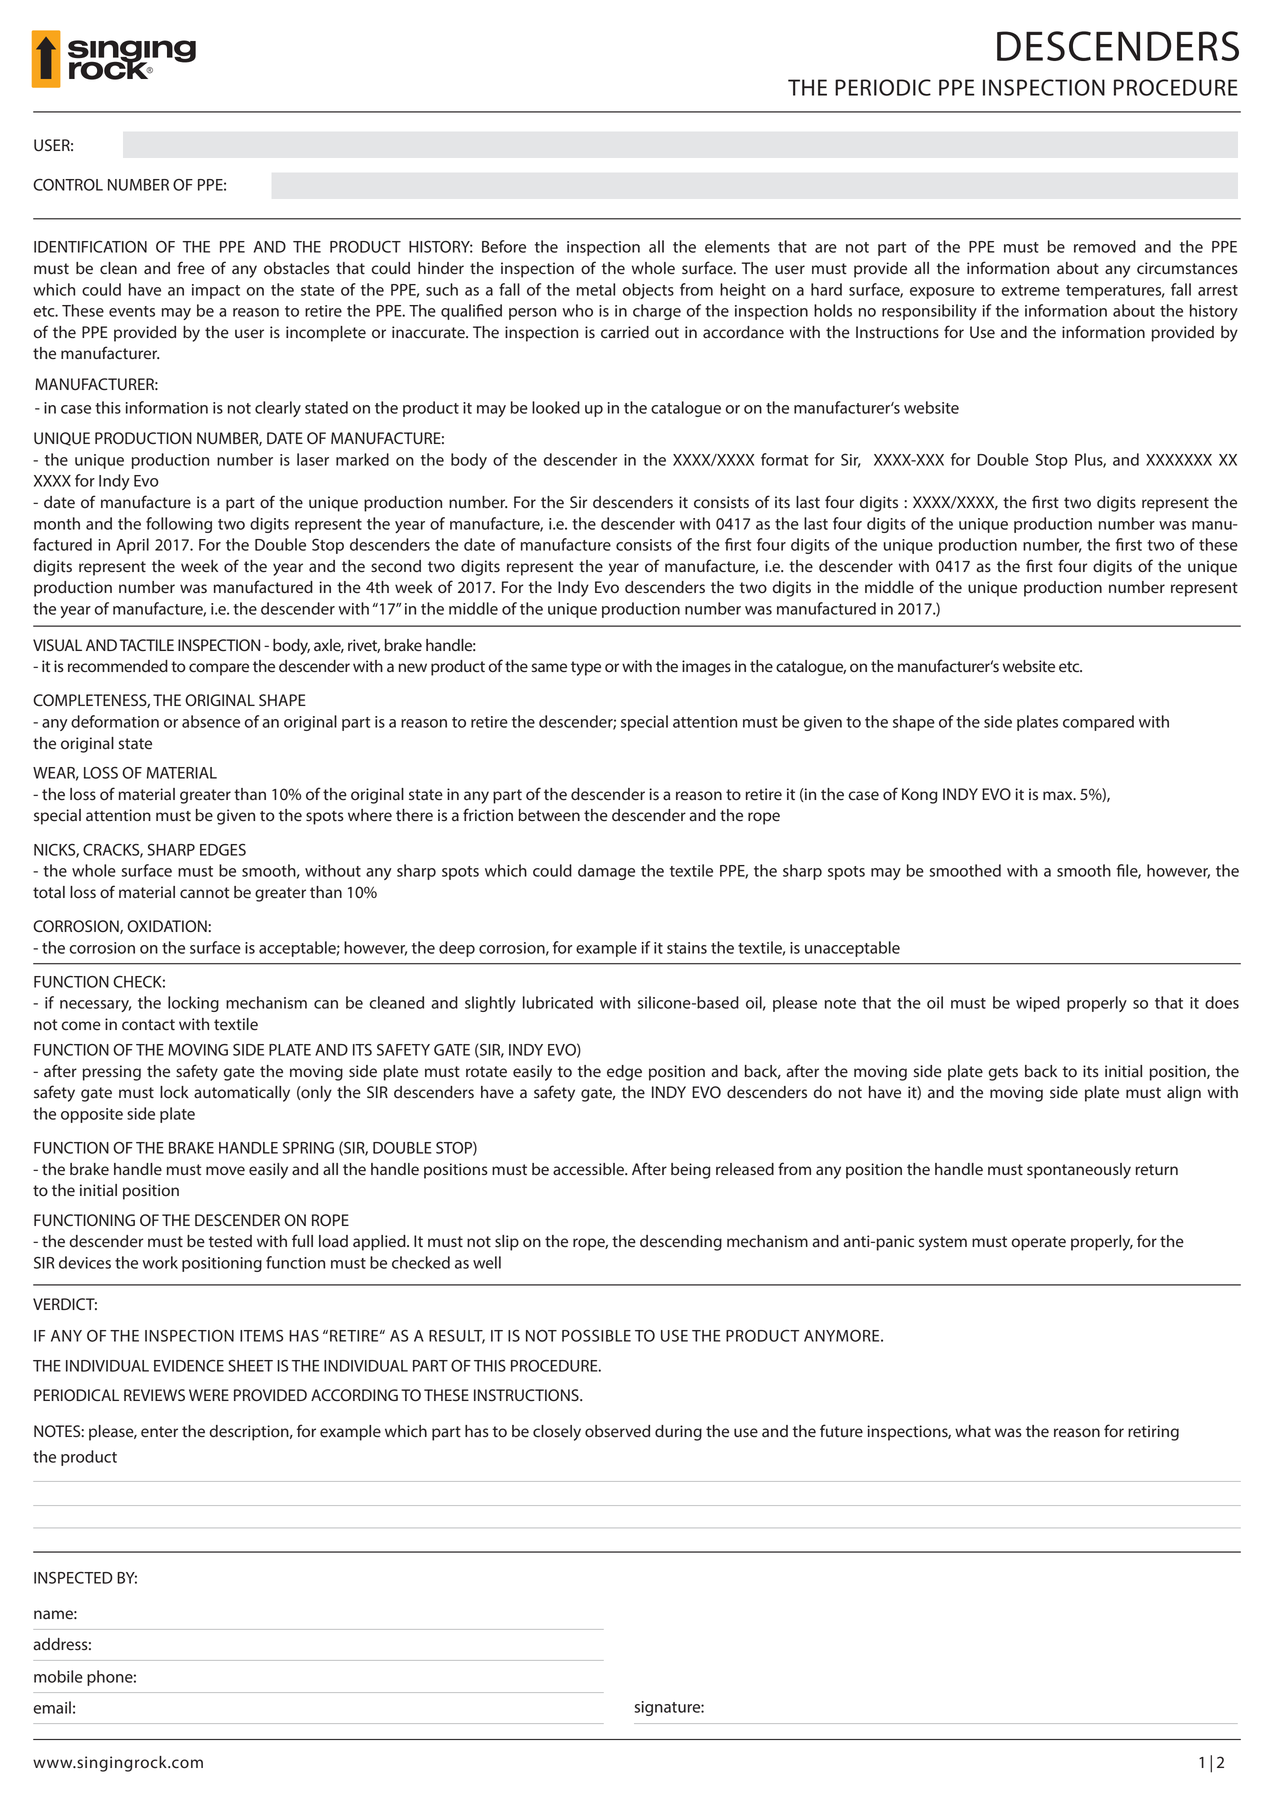  What do you see at coordinates (1038, 1004) in the screenshot?
I see `wiped` at bounding box center [1038, 1004].
